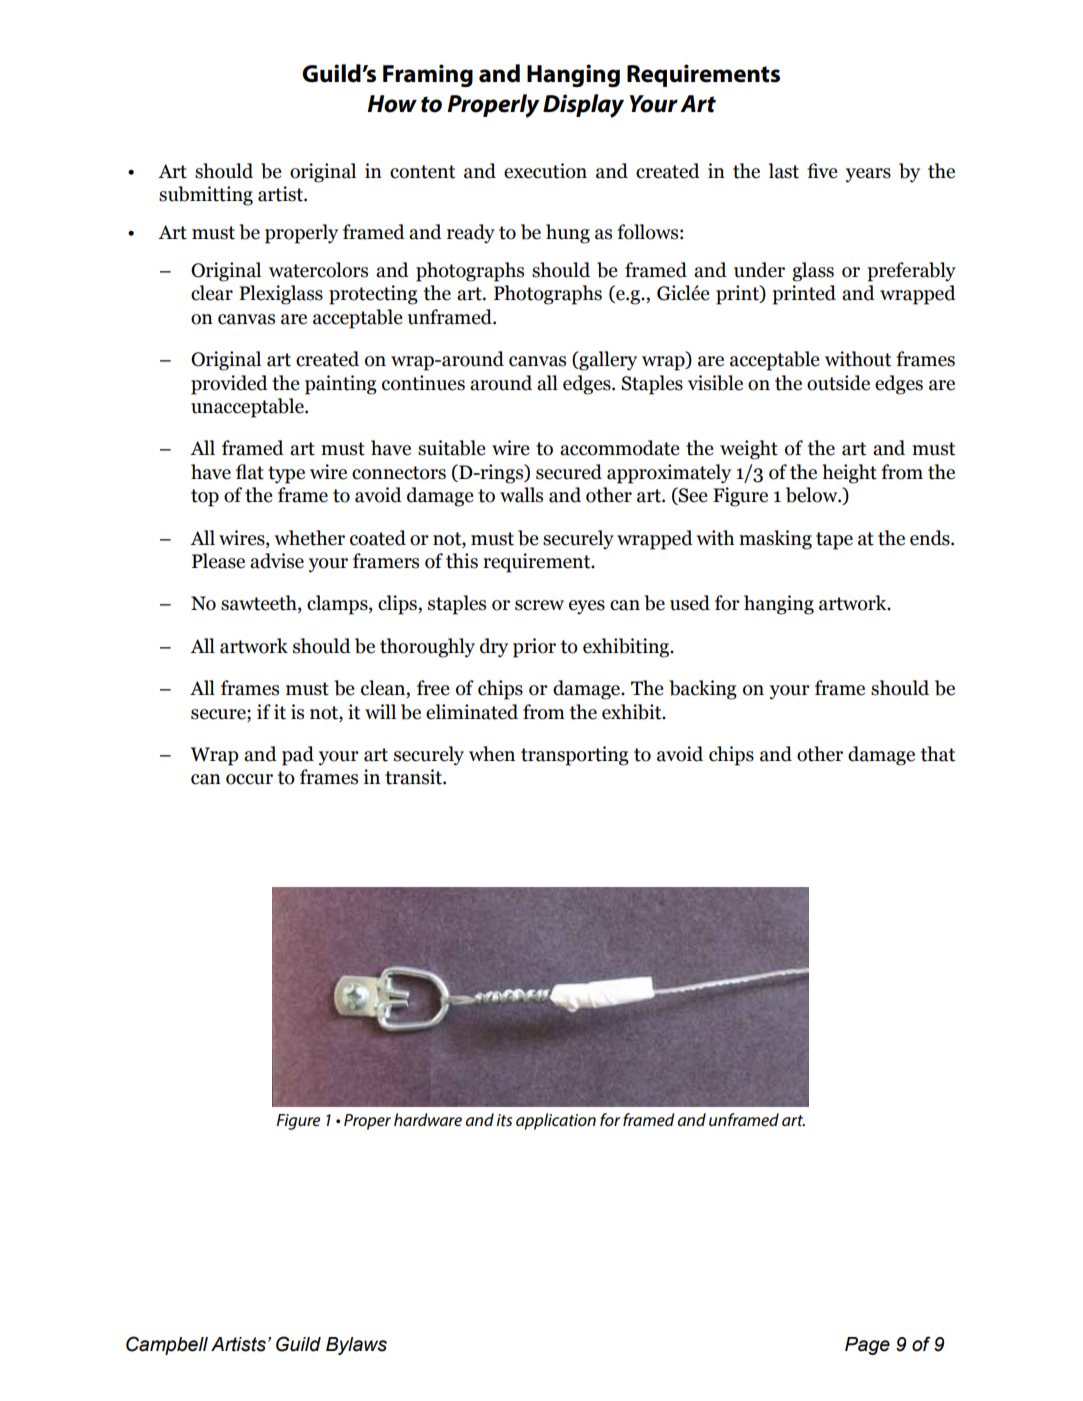 Image resolution: width=1083 pixels, height=1401 pixels. I want to click on transporting, so click(575, 756).
